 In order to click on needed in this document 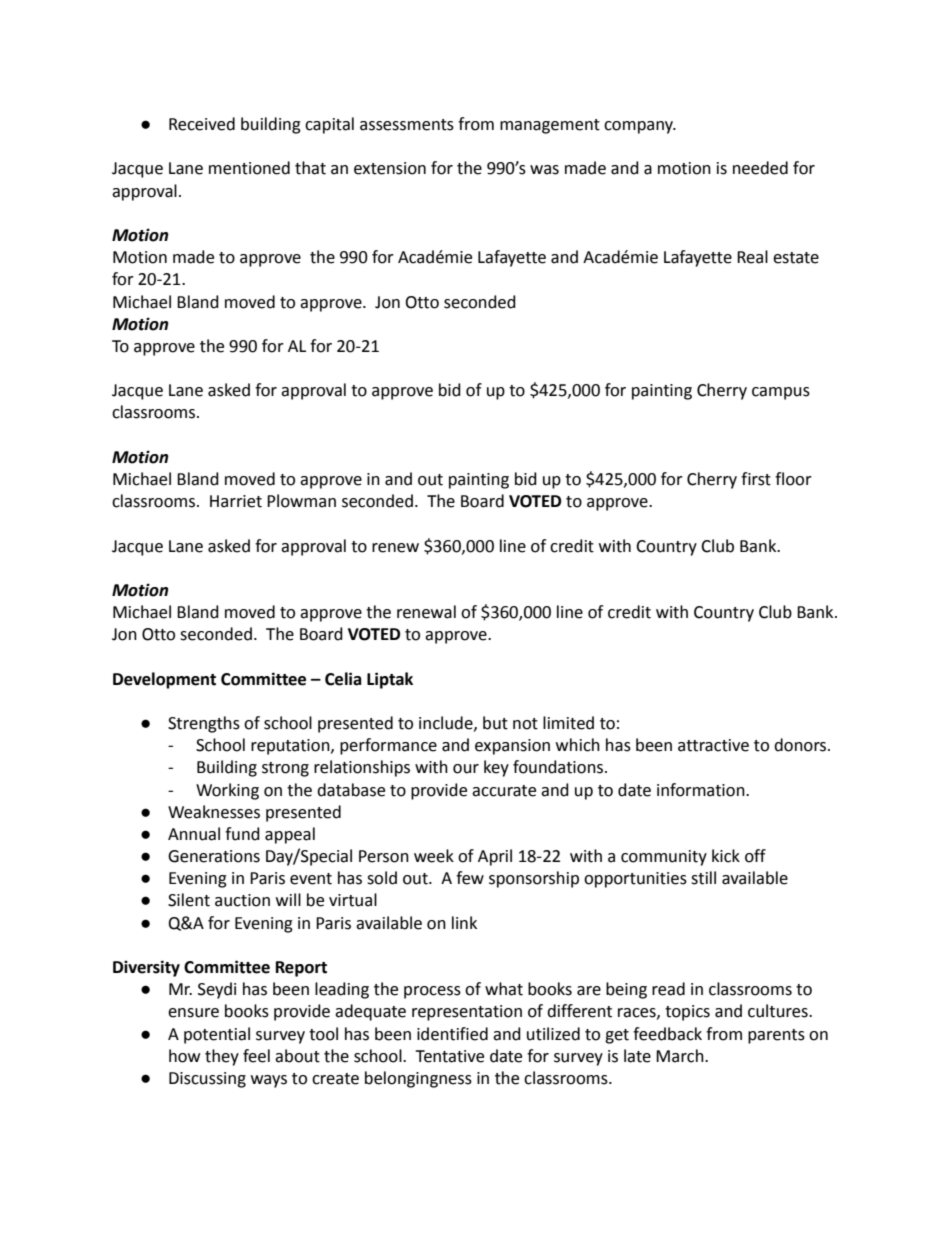, I will do `click(760, 168)`.
